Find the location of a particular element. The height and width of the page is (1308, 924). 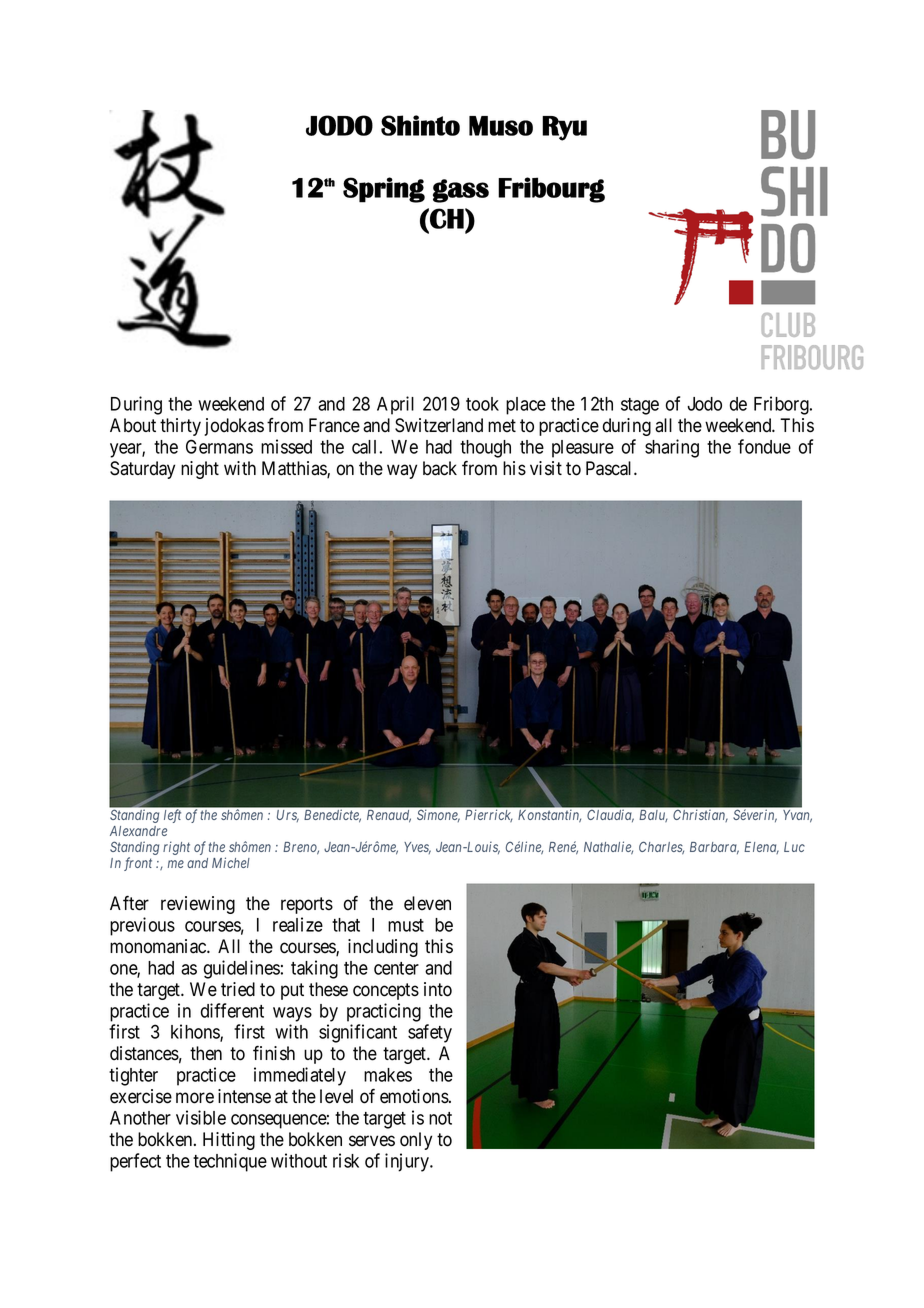

thirty is located at coordinates (180, 427).
